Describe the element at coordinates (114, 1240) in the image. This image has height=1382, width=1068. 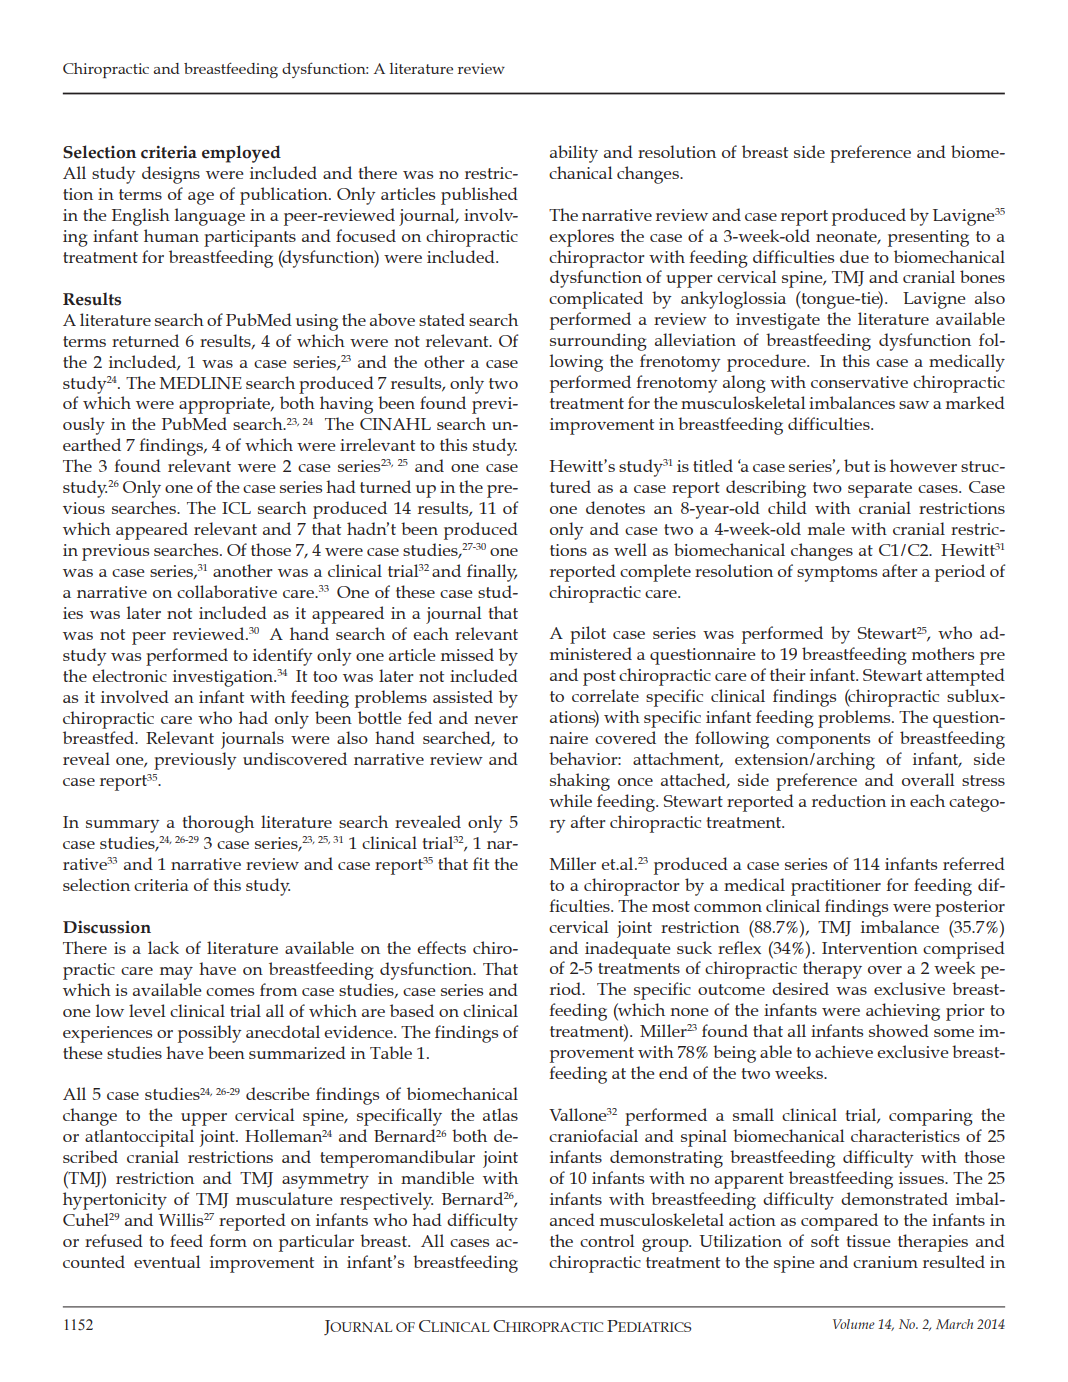
I see `refused` at that location.
